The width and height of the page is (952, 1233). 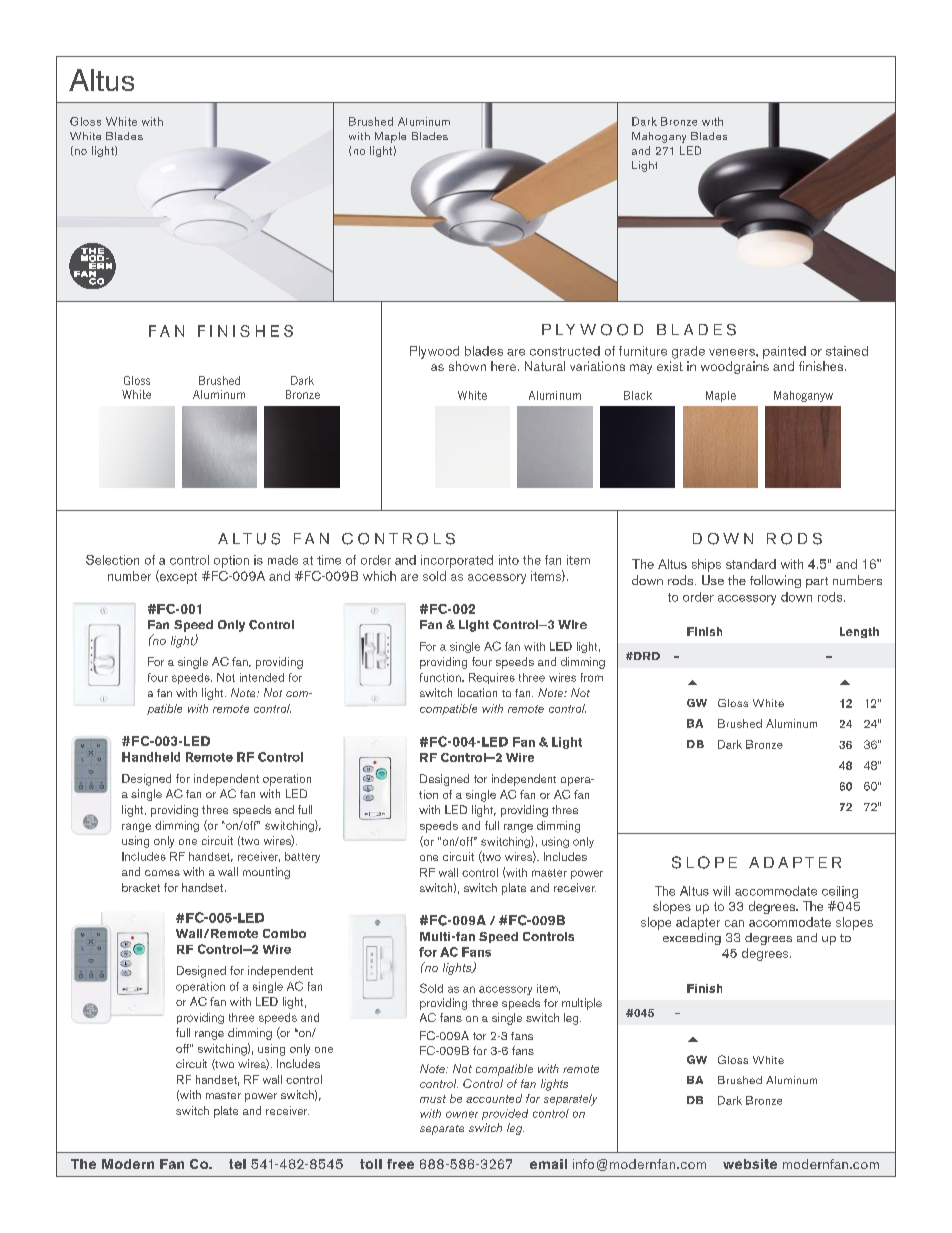 I want to click on Handheld, so click(x=151, y=757).
